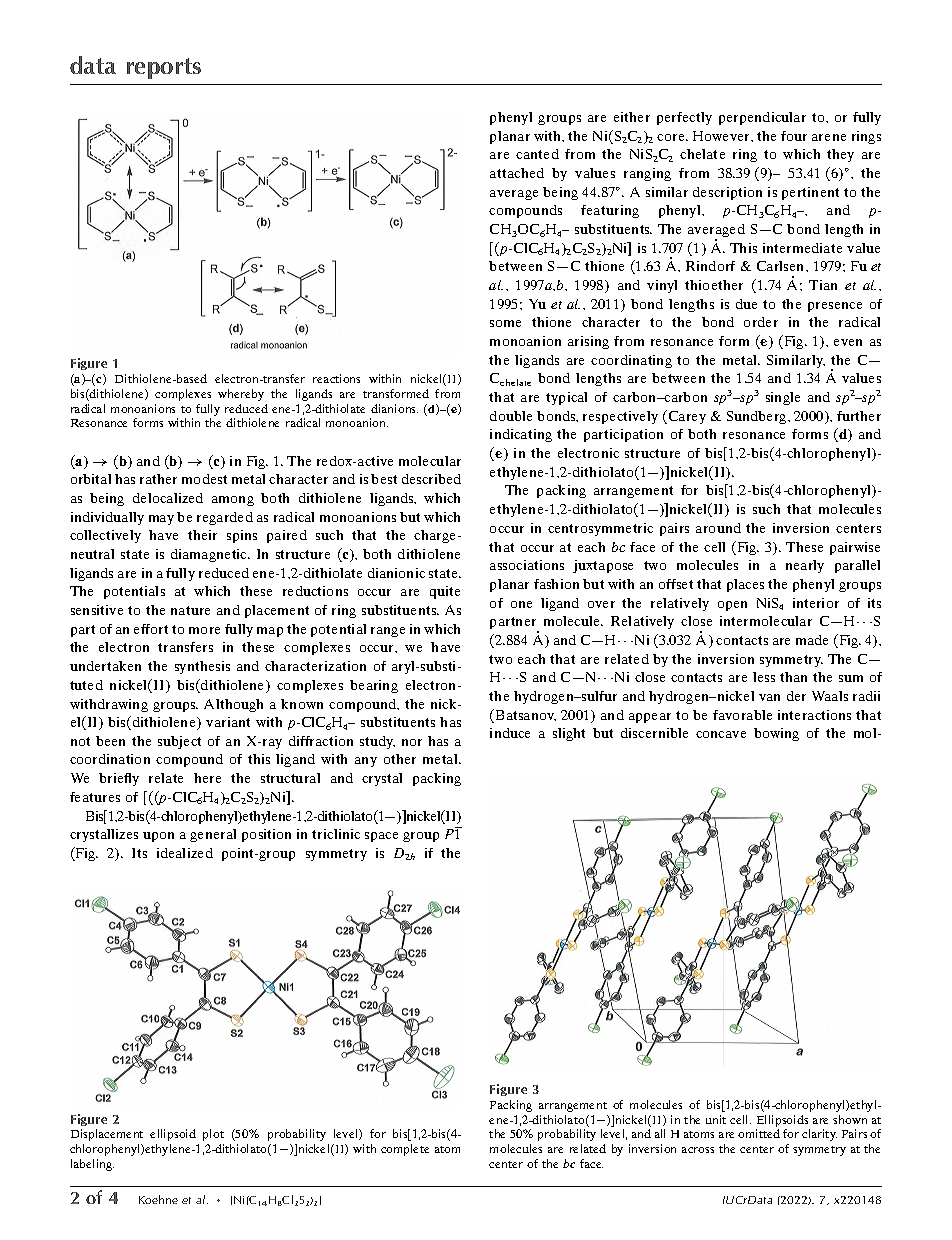  I want to click on reports, so click(164, 68).
